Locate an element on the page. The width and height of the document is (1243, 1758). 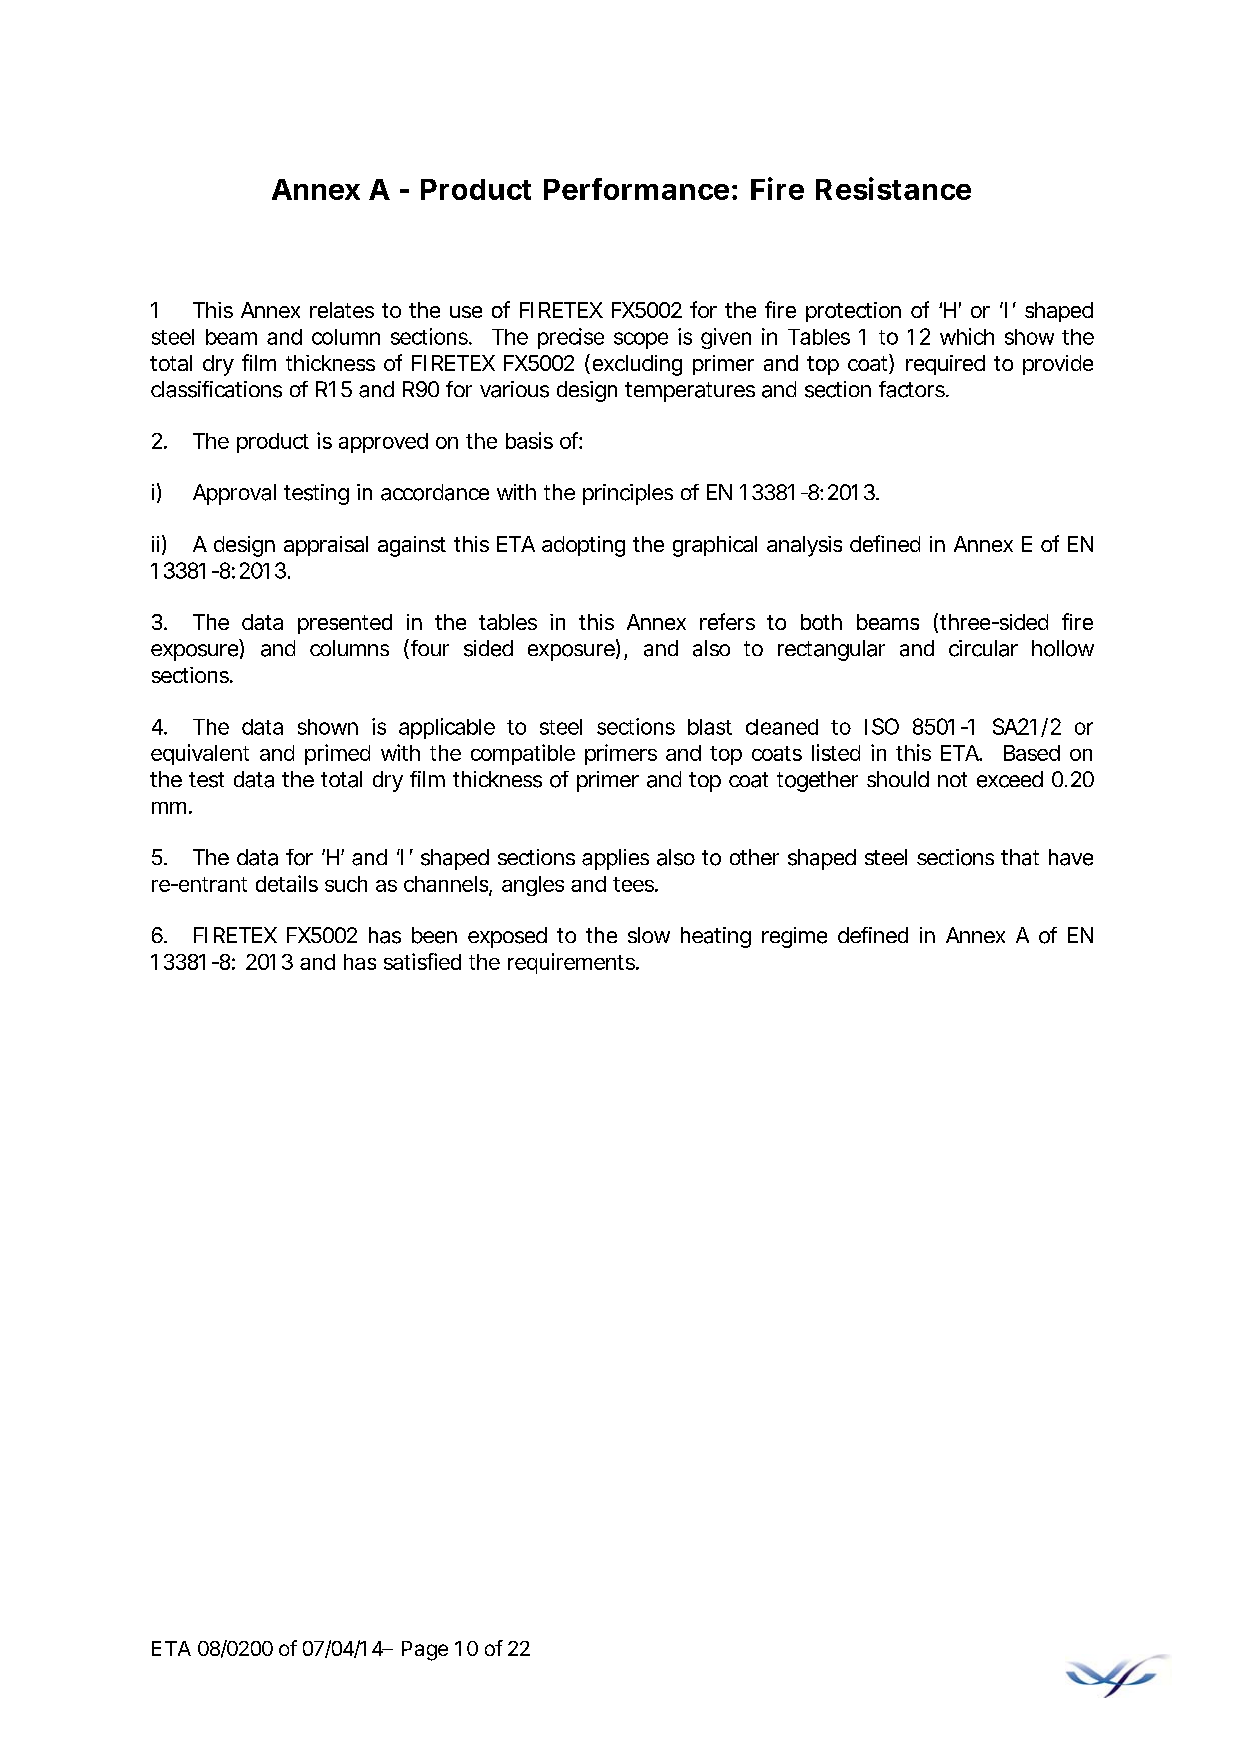
primed is located at coordinates (337, 754).
